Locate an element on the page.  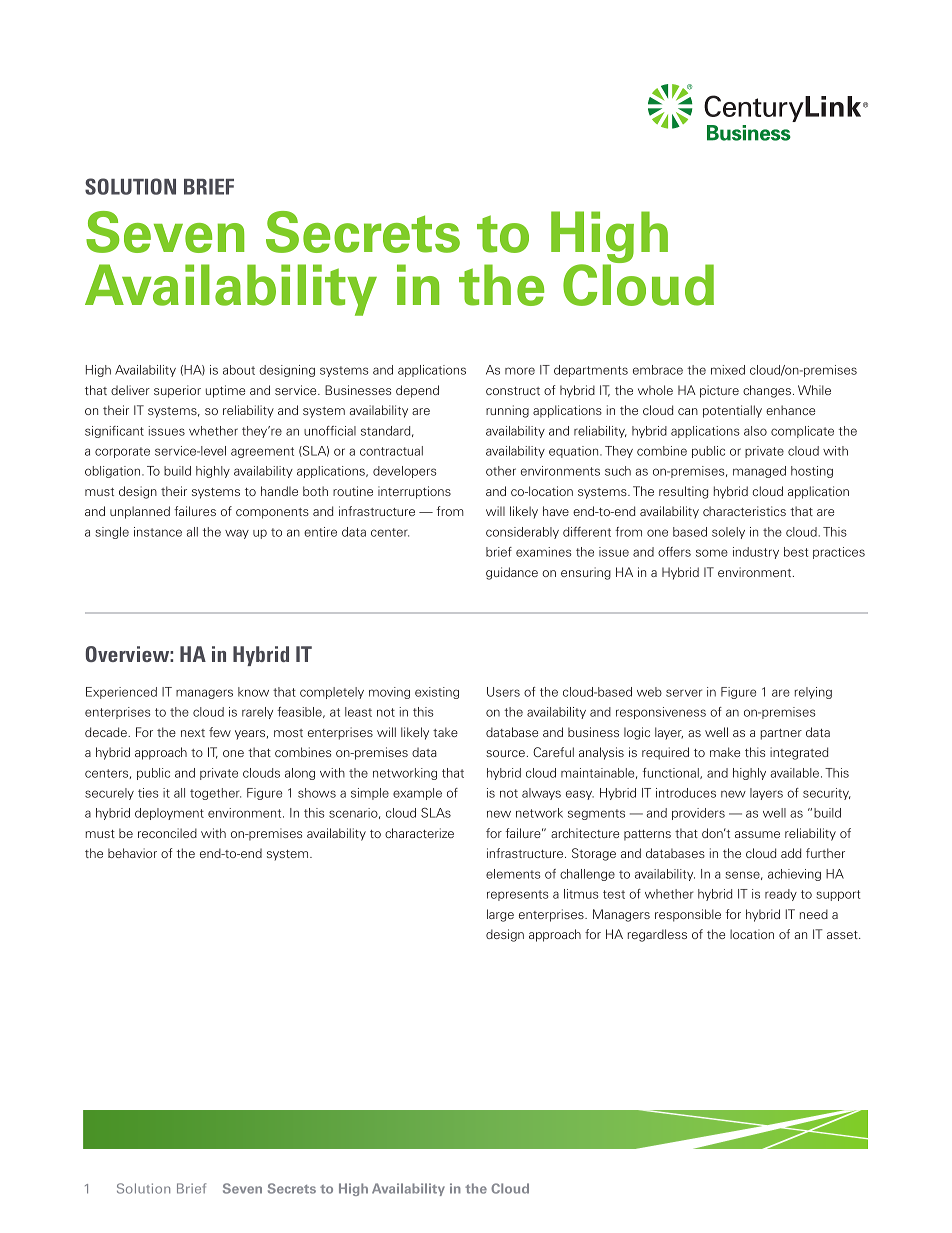
construct is located at coordinates (513, 391).
